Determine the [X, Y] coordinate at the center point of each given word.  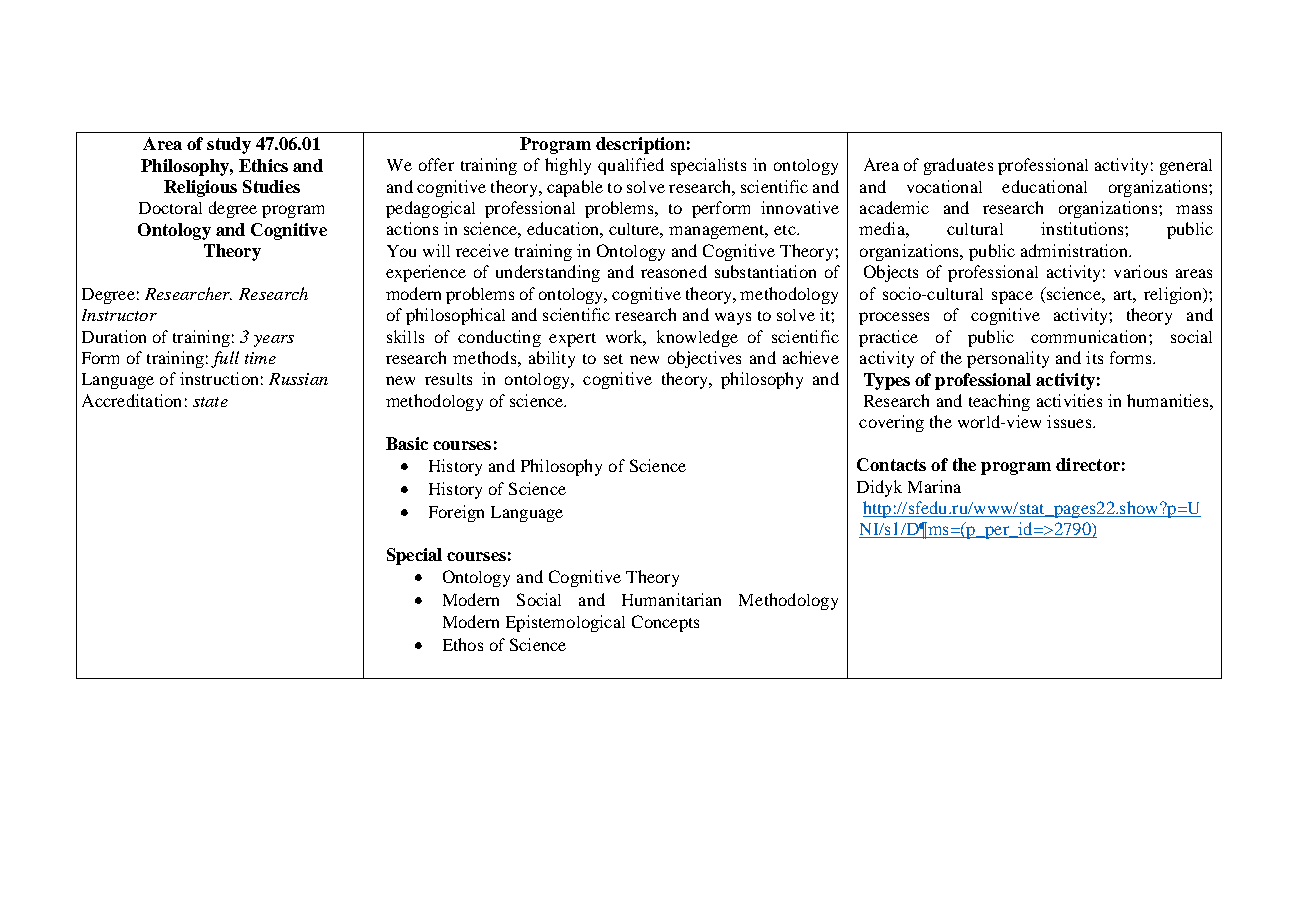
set [613, 359]
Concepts [665, 623]
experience [426, 273]
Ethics [263, 165]
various [1140, 271]
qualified [631, 166]
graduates [958, 166]
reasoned [674, 271]
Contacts [891, 464]
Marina [934, 486]
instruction [219, 378]
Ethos [463, 644]
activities [1069, 400]
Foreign [456, 513]
